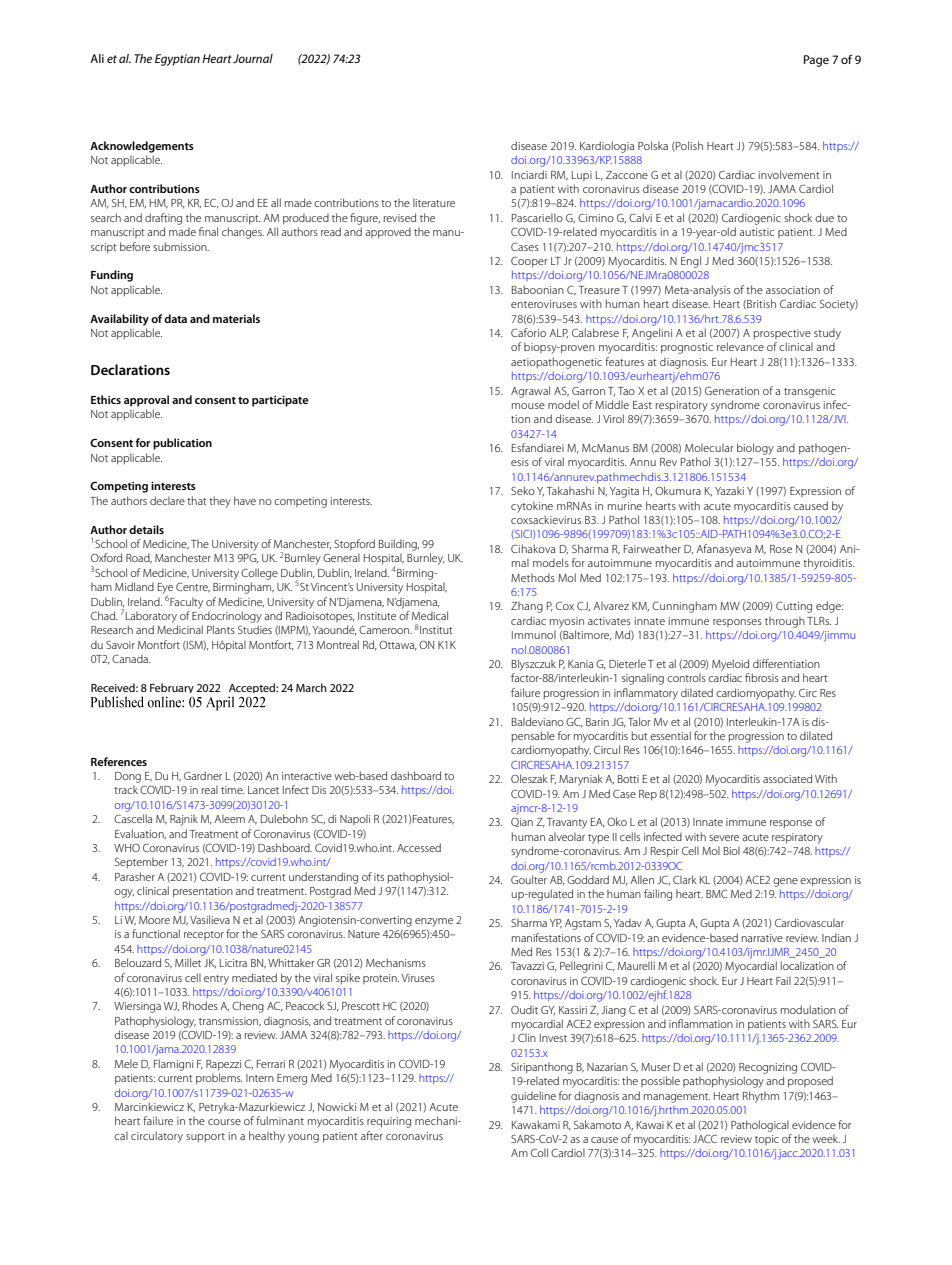 This screenshot has height=1265, width=952. Describe the element at coordinates (177, 60) in the screenshot. I see `Egyptian` at that location.
